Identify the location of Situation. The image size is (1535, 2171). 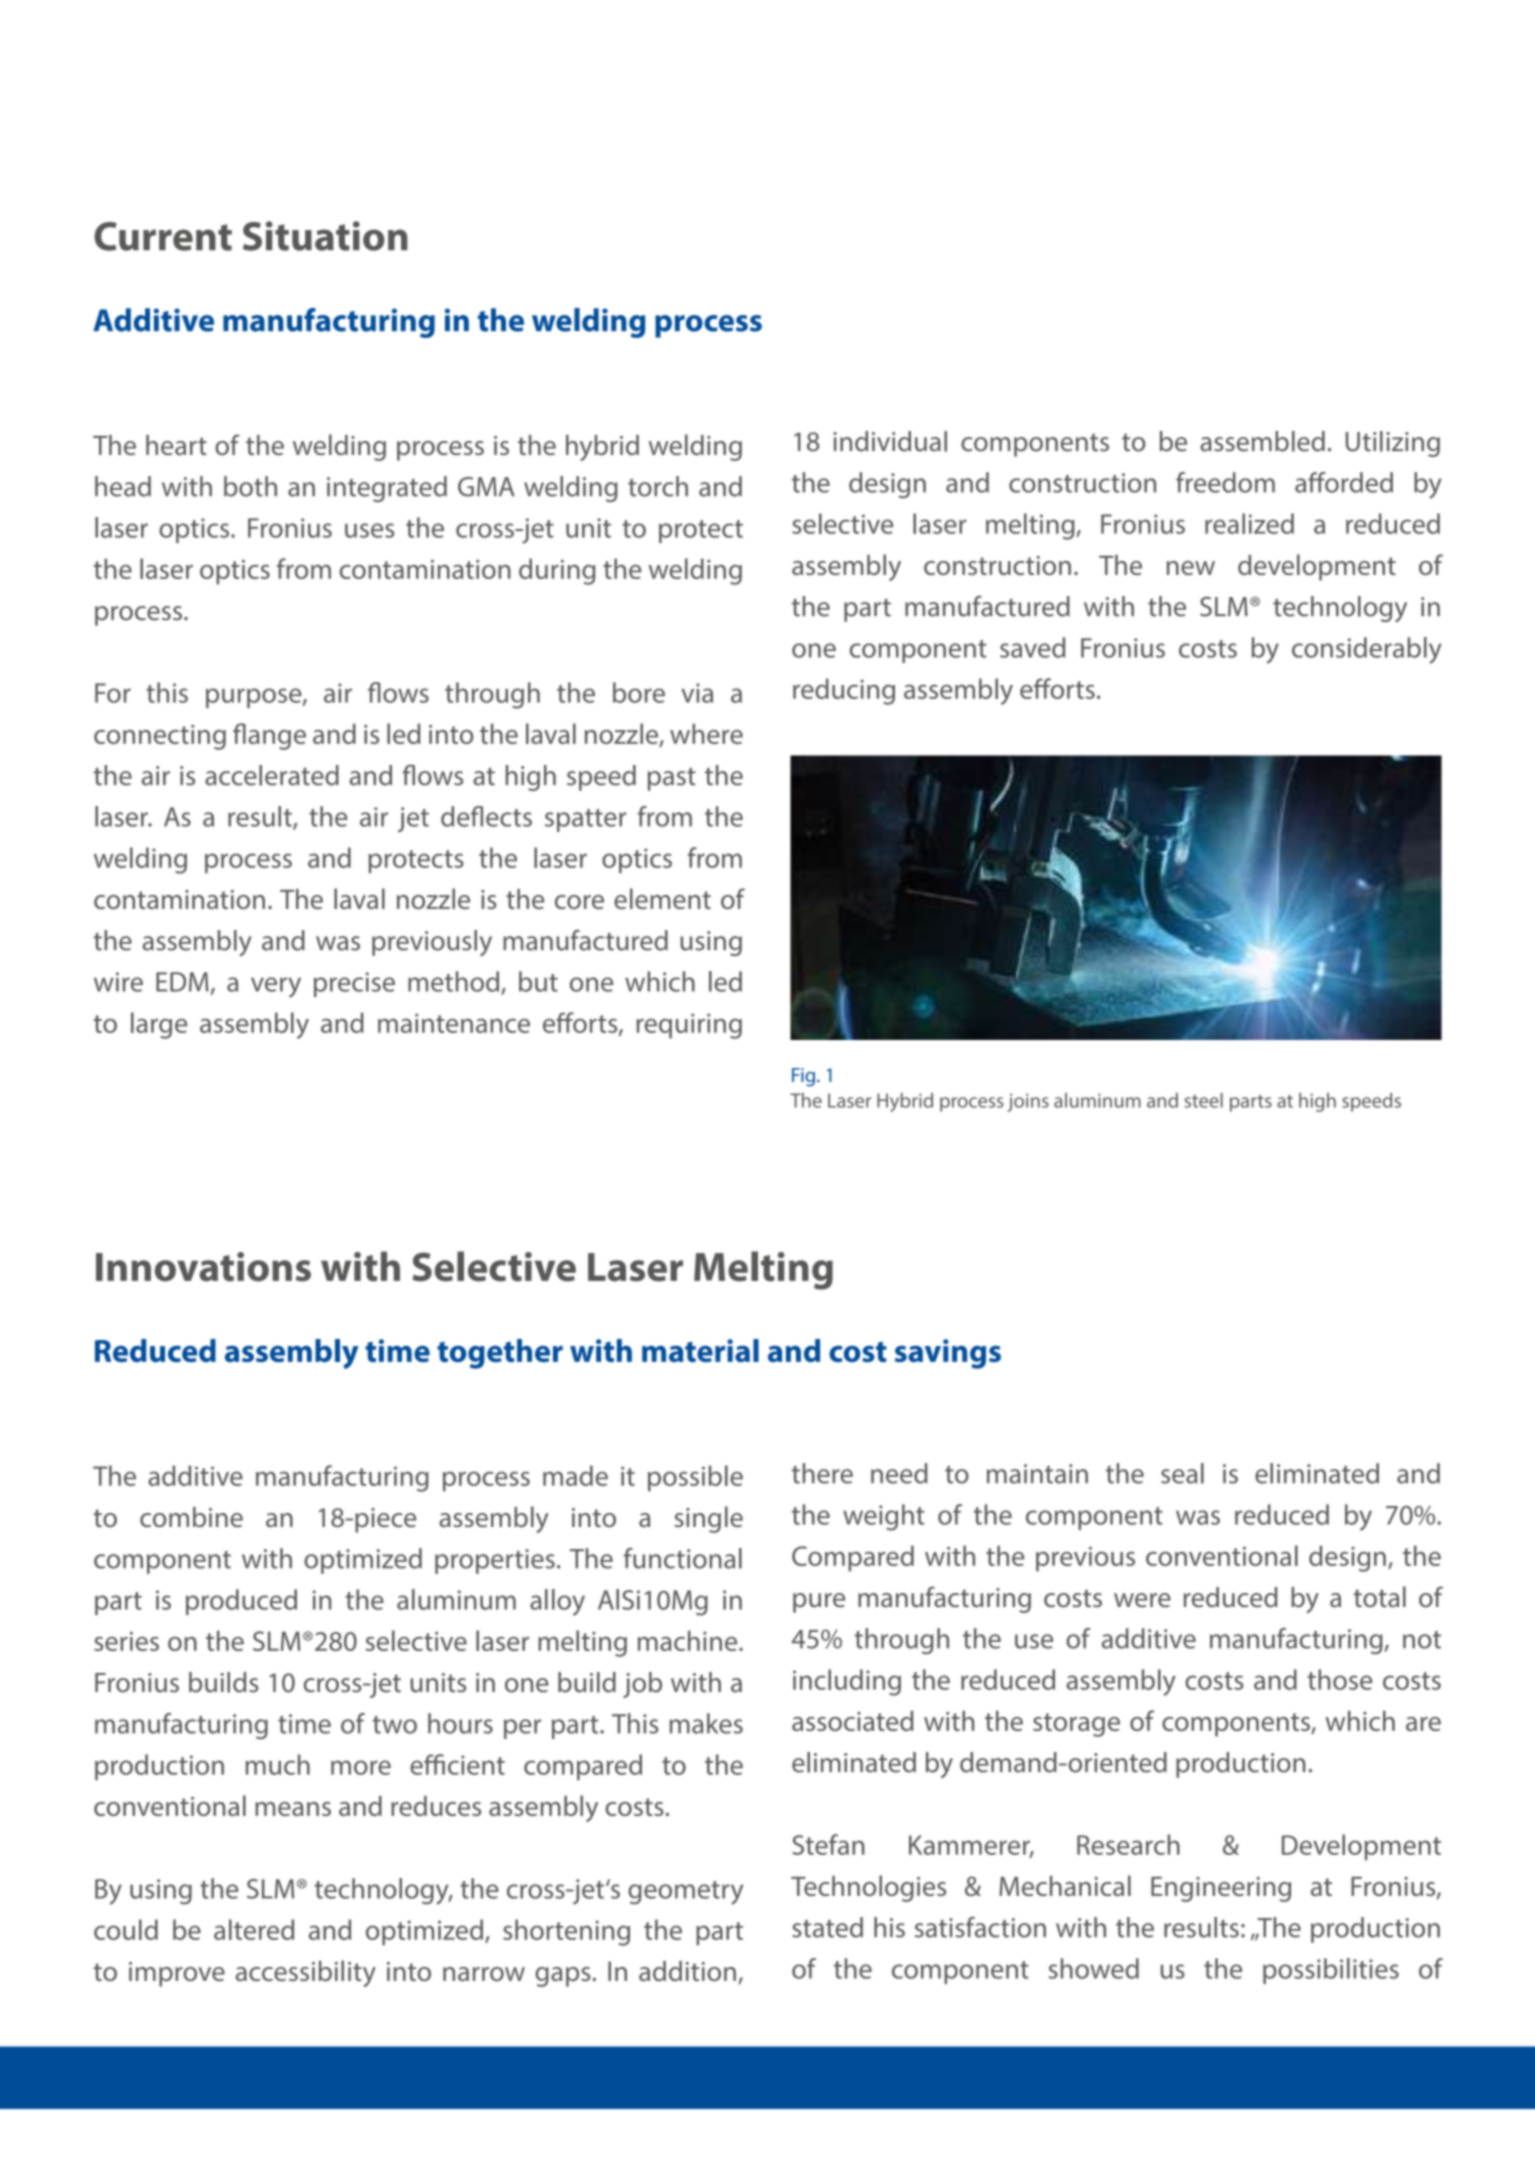
(325, 236).
